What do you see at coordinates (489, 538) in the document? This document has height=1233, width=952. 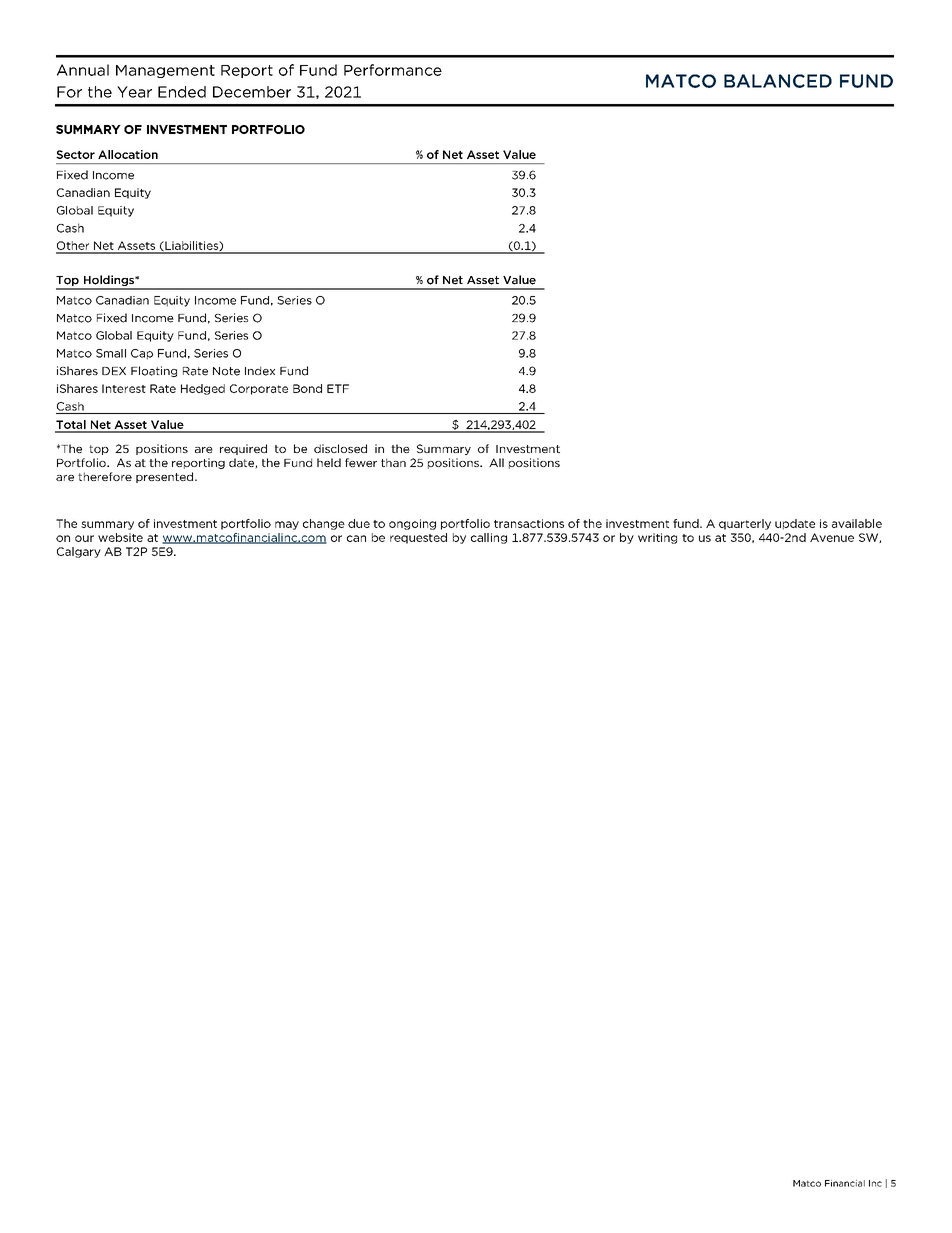 I see `calling` at bounding box center [489, 538].
